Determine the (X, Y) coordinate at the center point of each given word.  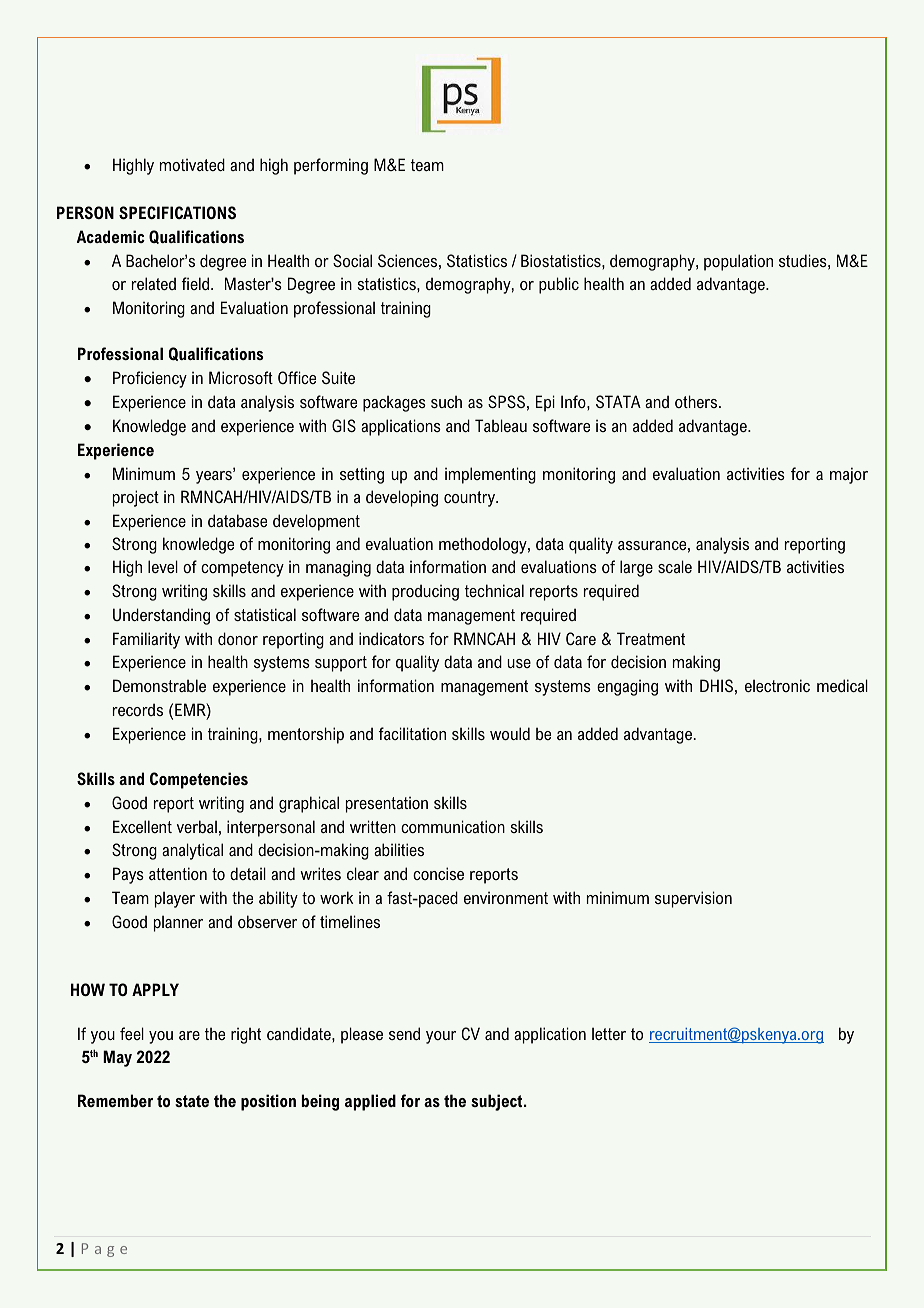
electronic (777, 685)
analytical (192, 851)
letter (609, 1033)
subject (498, 1102)
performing (331, 166)
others (697, 401)
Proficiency (150, 379)
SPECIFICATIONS (177, 212)
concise (438, 873)
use (519, 663)
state (192, 1101)
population (738, 262)
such (446, 401)
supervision (693, 899)
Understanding (161, 616)
